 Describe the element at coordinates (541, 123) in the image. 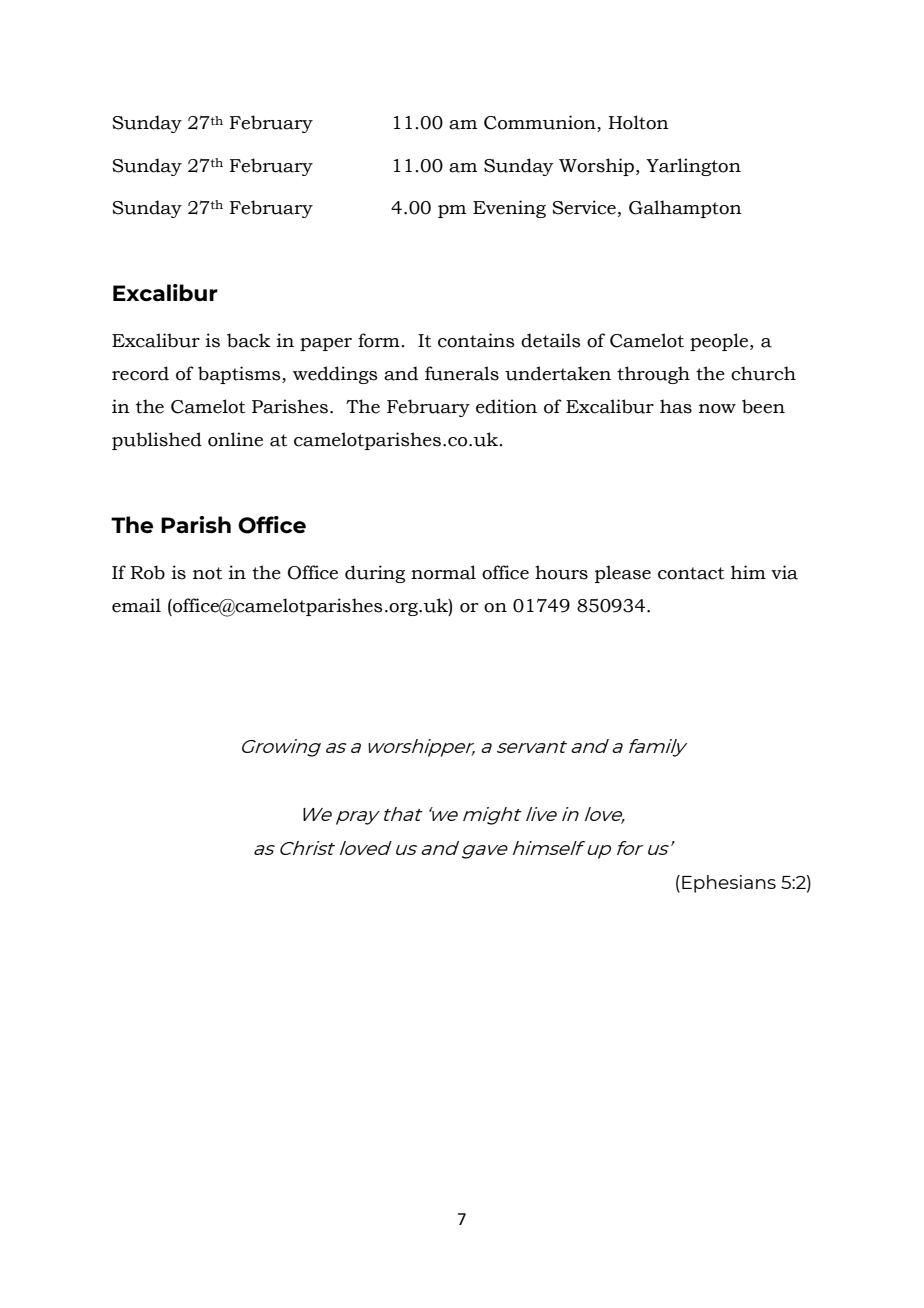

I see `Communion` at that location.
